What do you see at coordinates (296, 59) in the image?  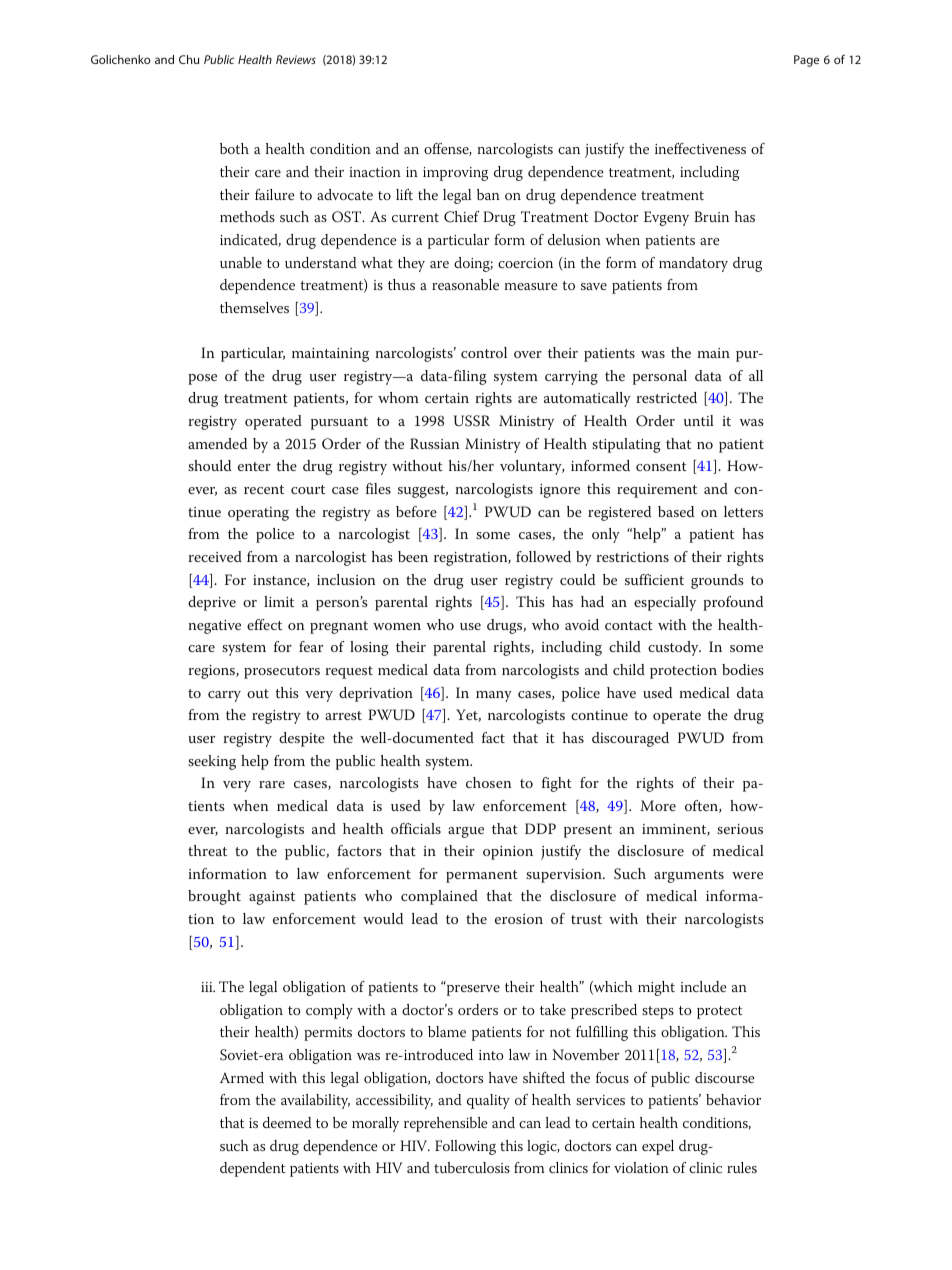 I see `Reviews` at bounding box center [296, 59].
